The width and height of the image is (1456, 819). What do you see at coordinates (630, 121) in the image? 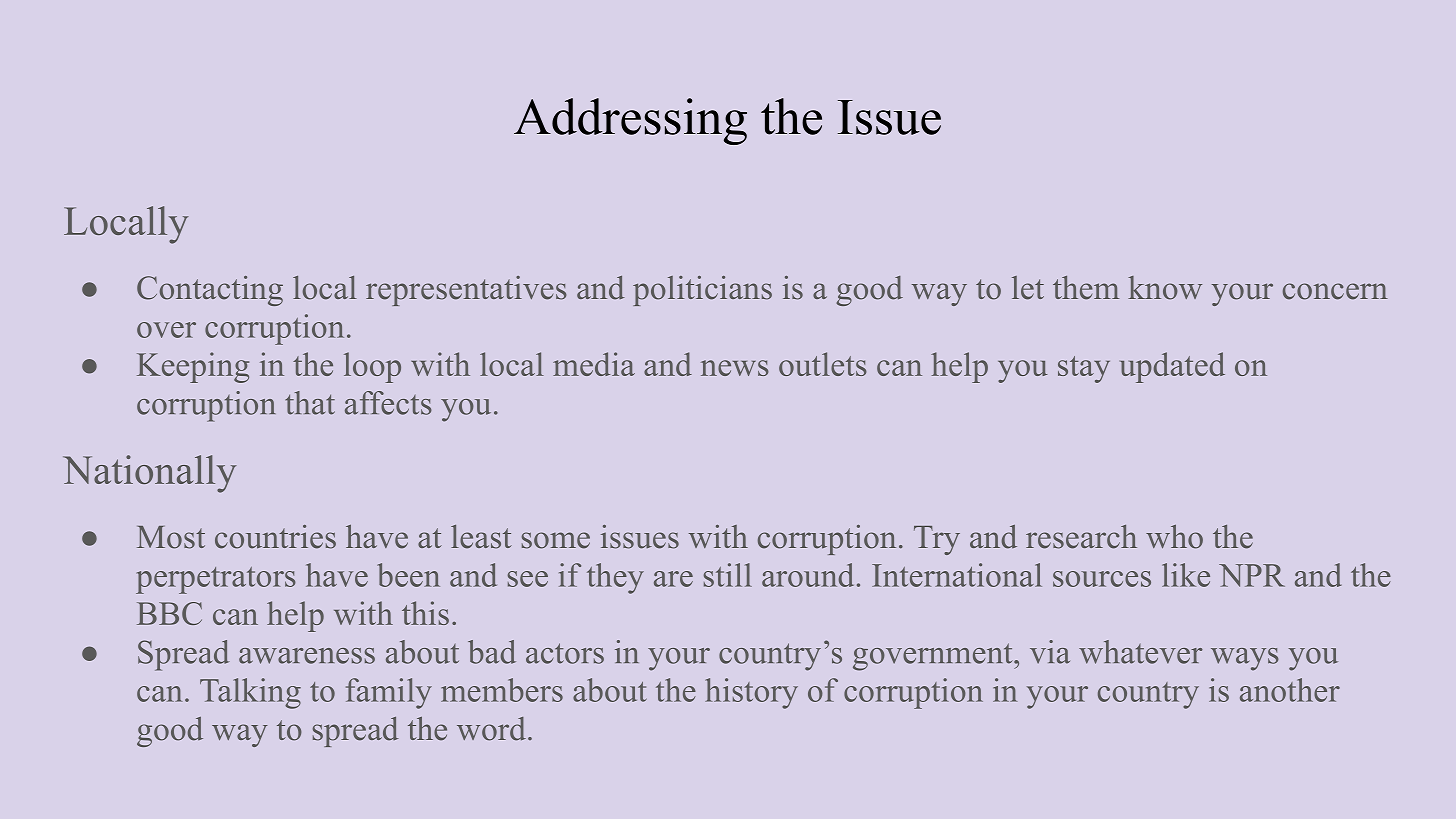
I see `Addressing` at bounding box center [630, 121].
